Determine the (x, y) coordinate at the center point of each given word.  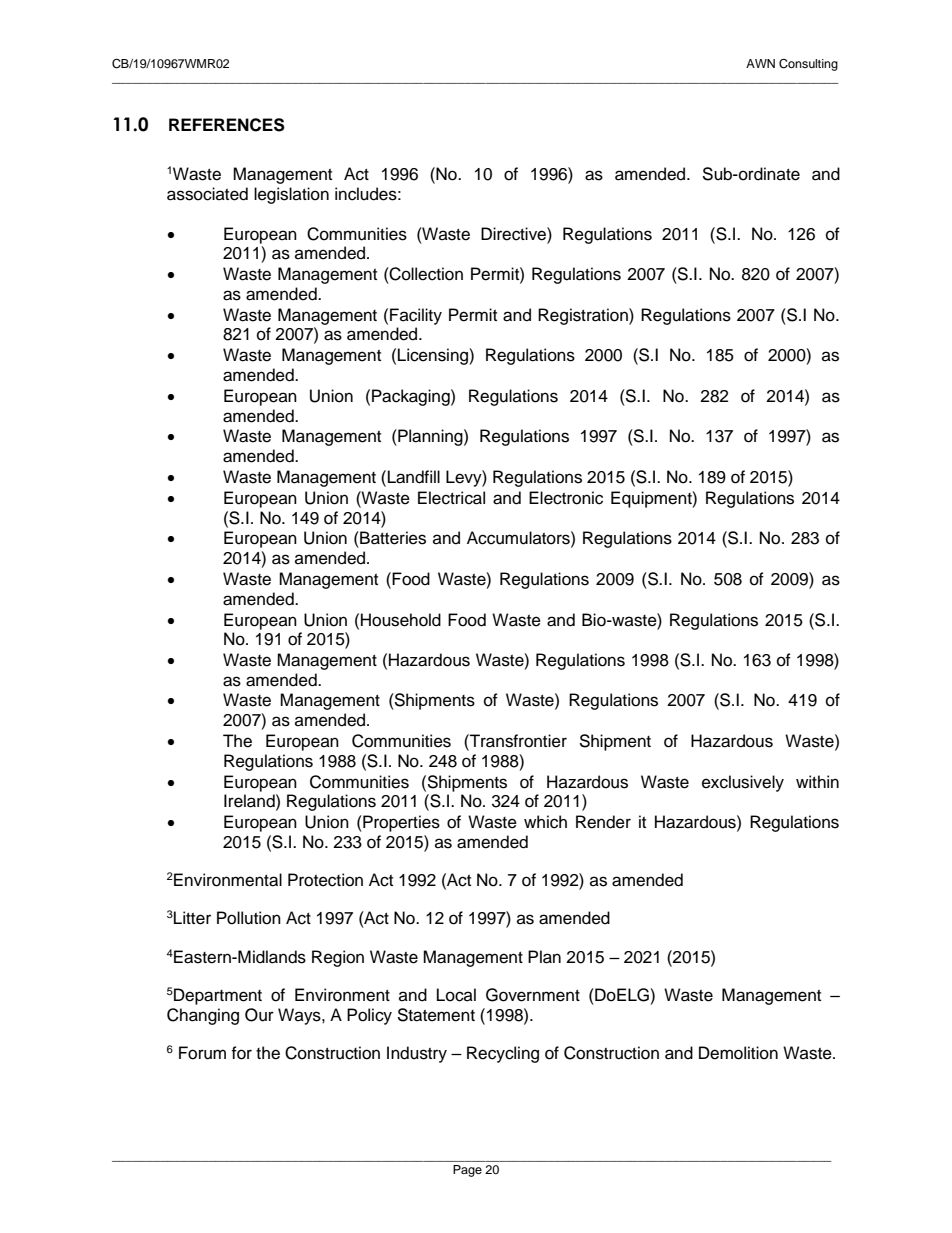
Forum (202, 1053)
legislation (291, 195)
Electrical (451, 498)
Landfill (414, 477)
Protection (325, 880)
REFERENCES (227, 125)
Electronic (566, 498)
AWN (760, 63)
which (545, 822)
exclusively (743, 783)
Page (467, 1171)
